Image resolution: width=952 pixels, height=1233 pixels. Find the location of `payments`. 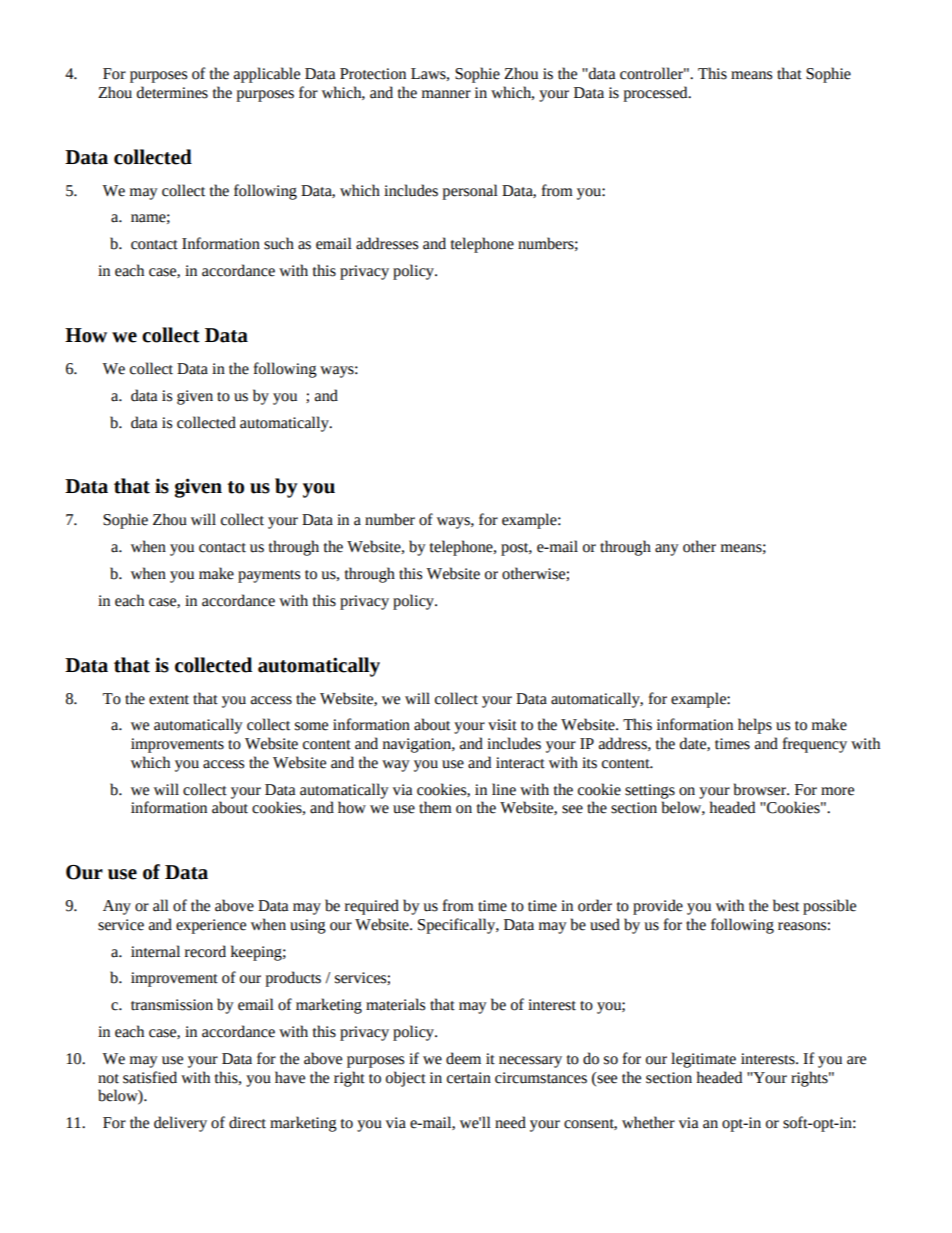

payments is located at coordinates (269, 576).
